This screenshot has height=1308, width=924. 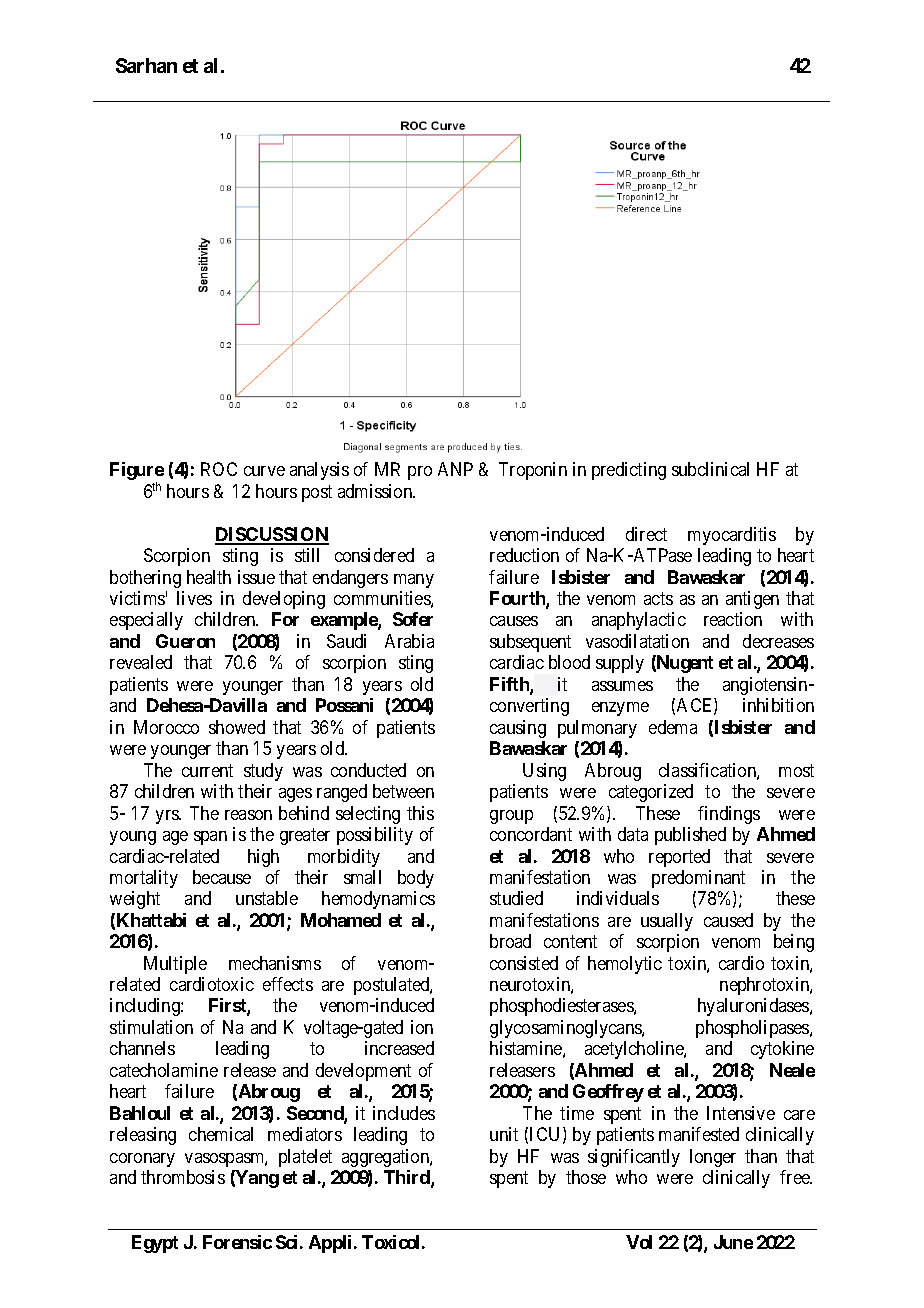 What do you see at coordinates (141, 662) in the screenshot?
I see `revealed` at bounding box center [141, 662].
